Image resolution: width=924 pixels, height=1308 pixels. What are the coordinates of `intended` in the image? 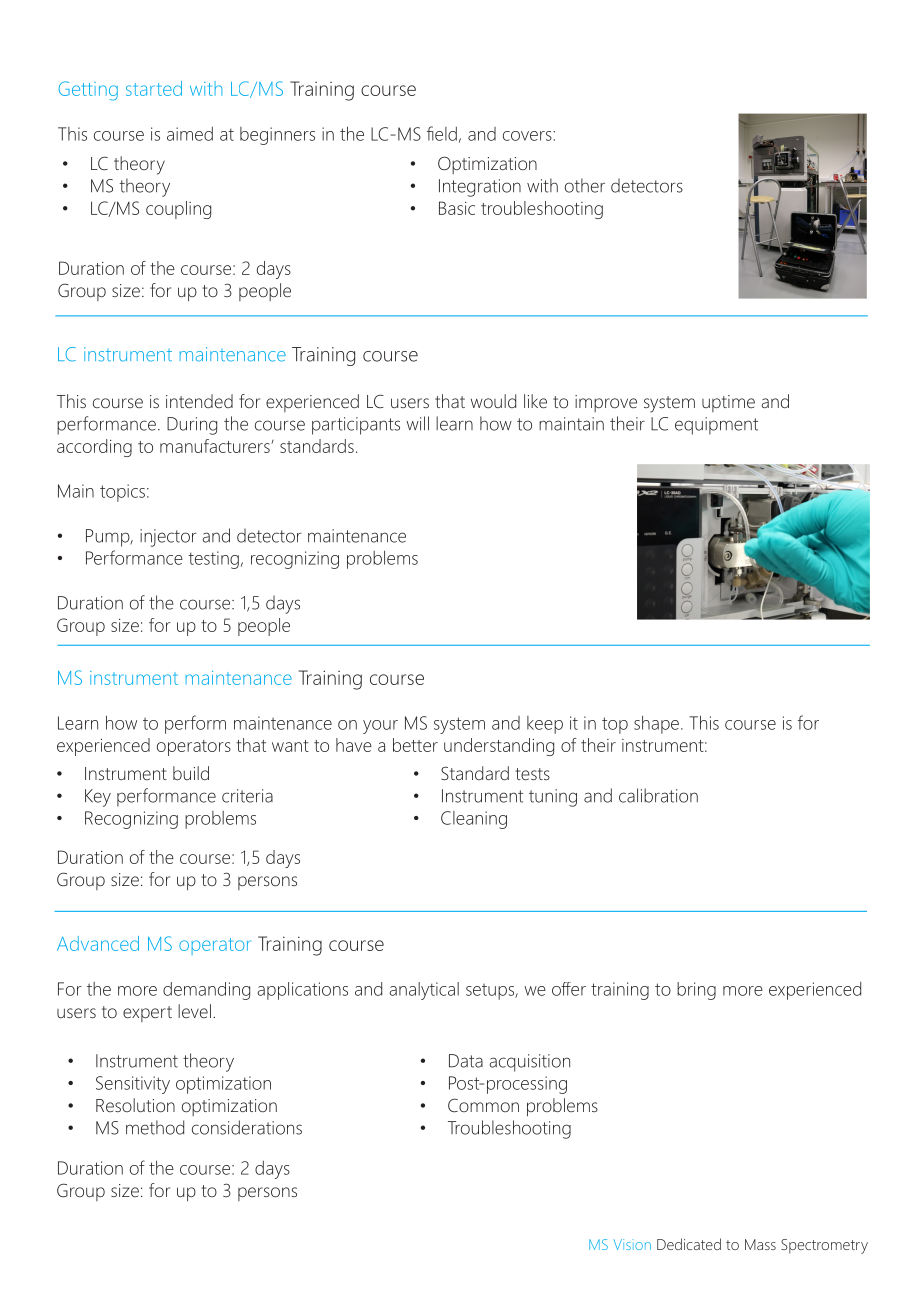 It's located at (199, 401).
